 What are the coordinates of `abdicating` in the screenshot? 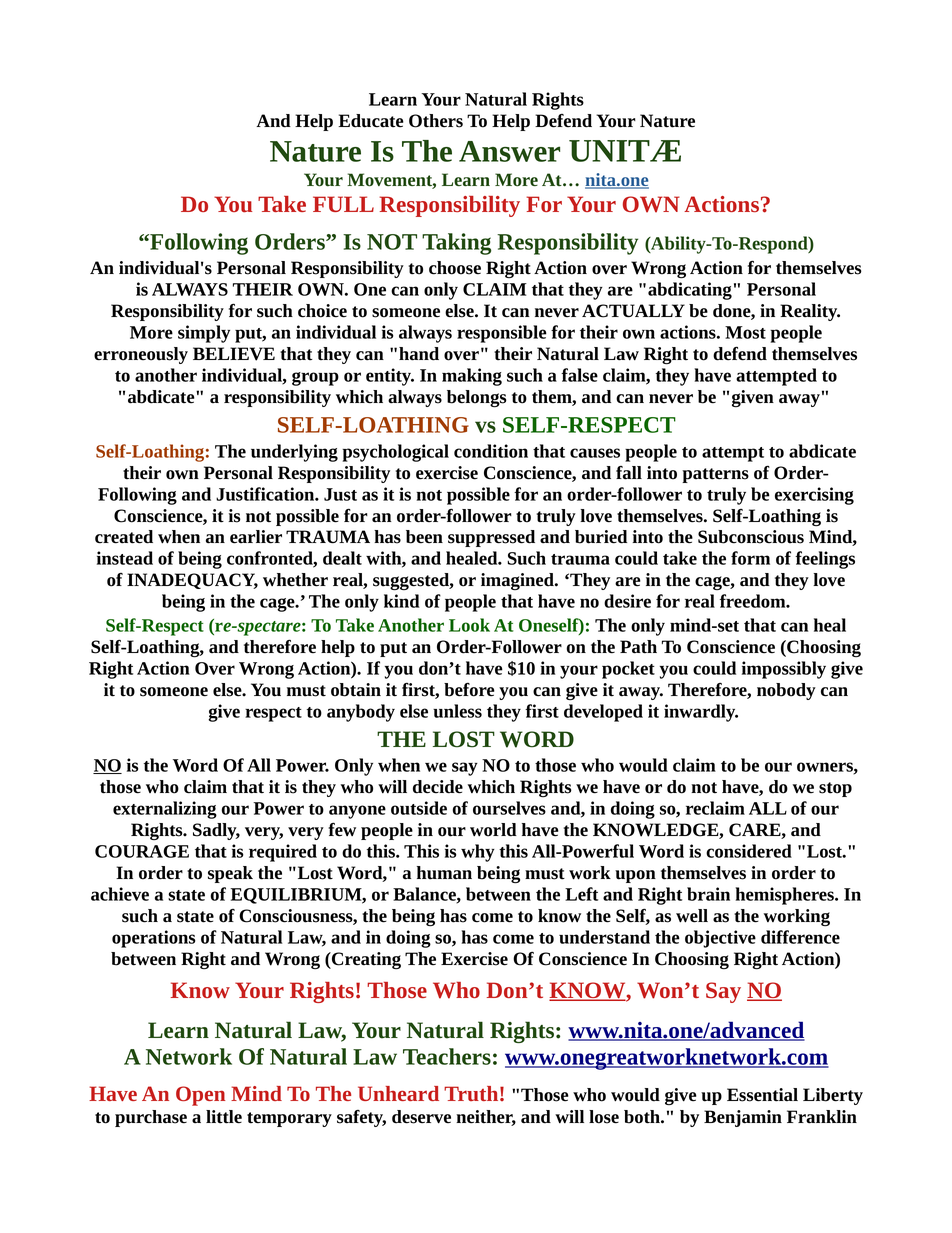 It's located at (690, 291).
